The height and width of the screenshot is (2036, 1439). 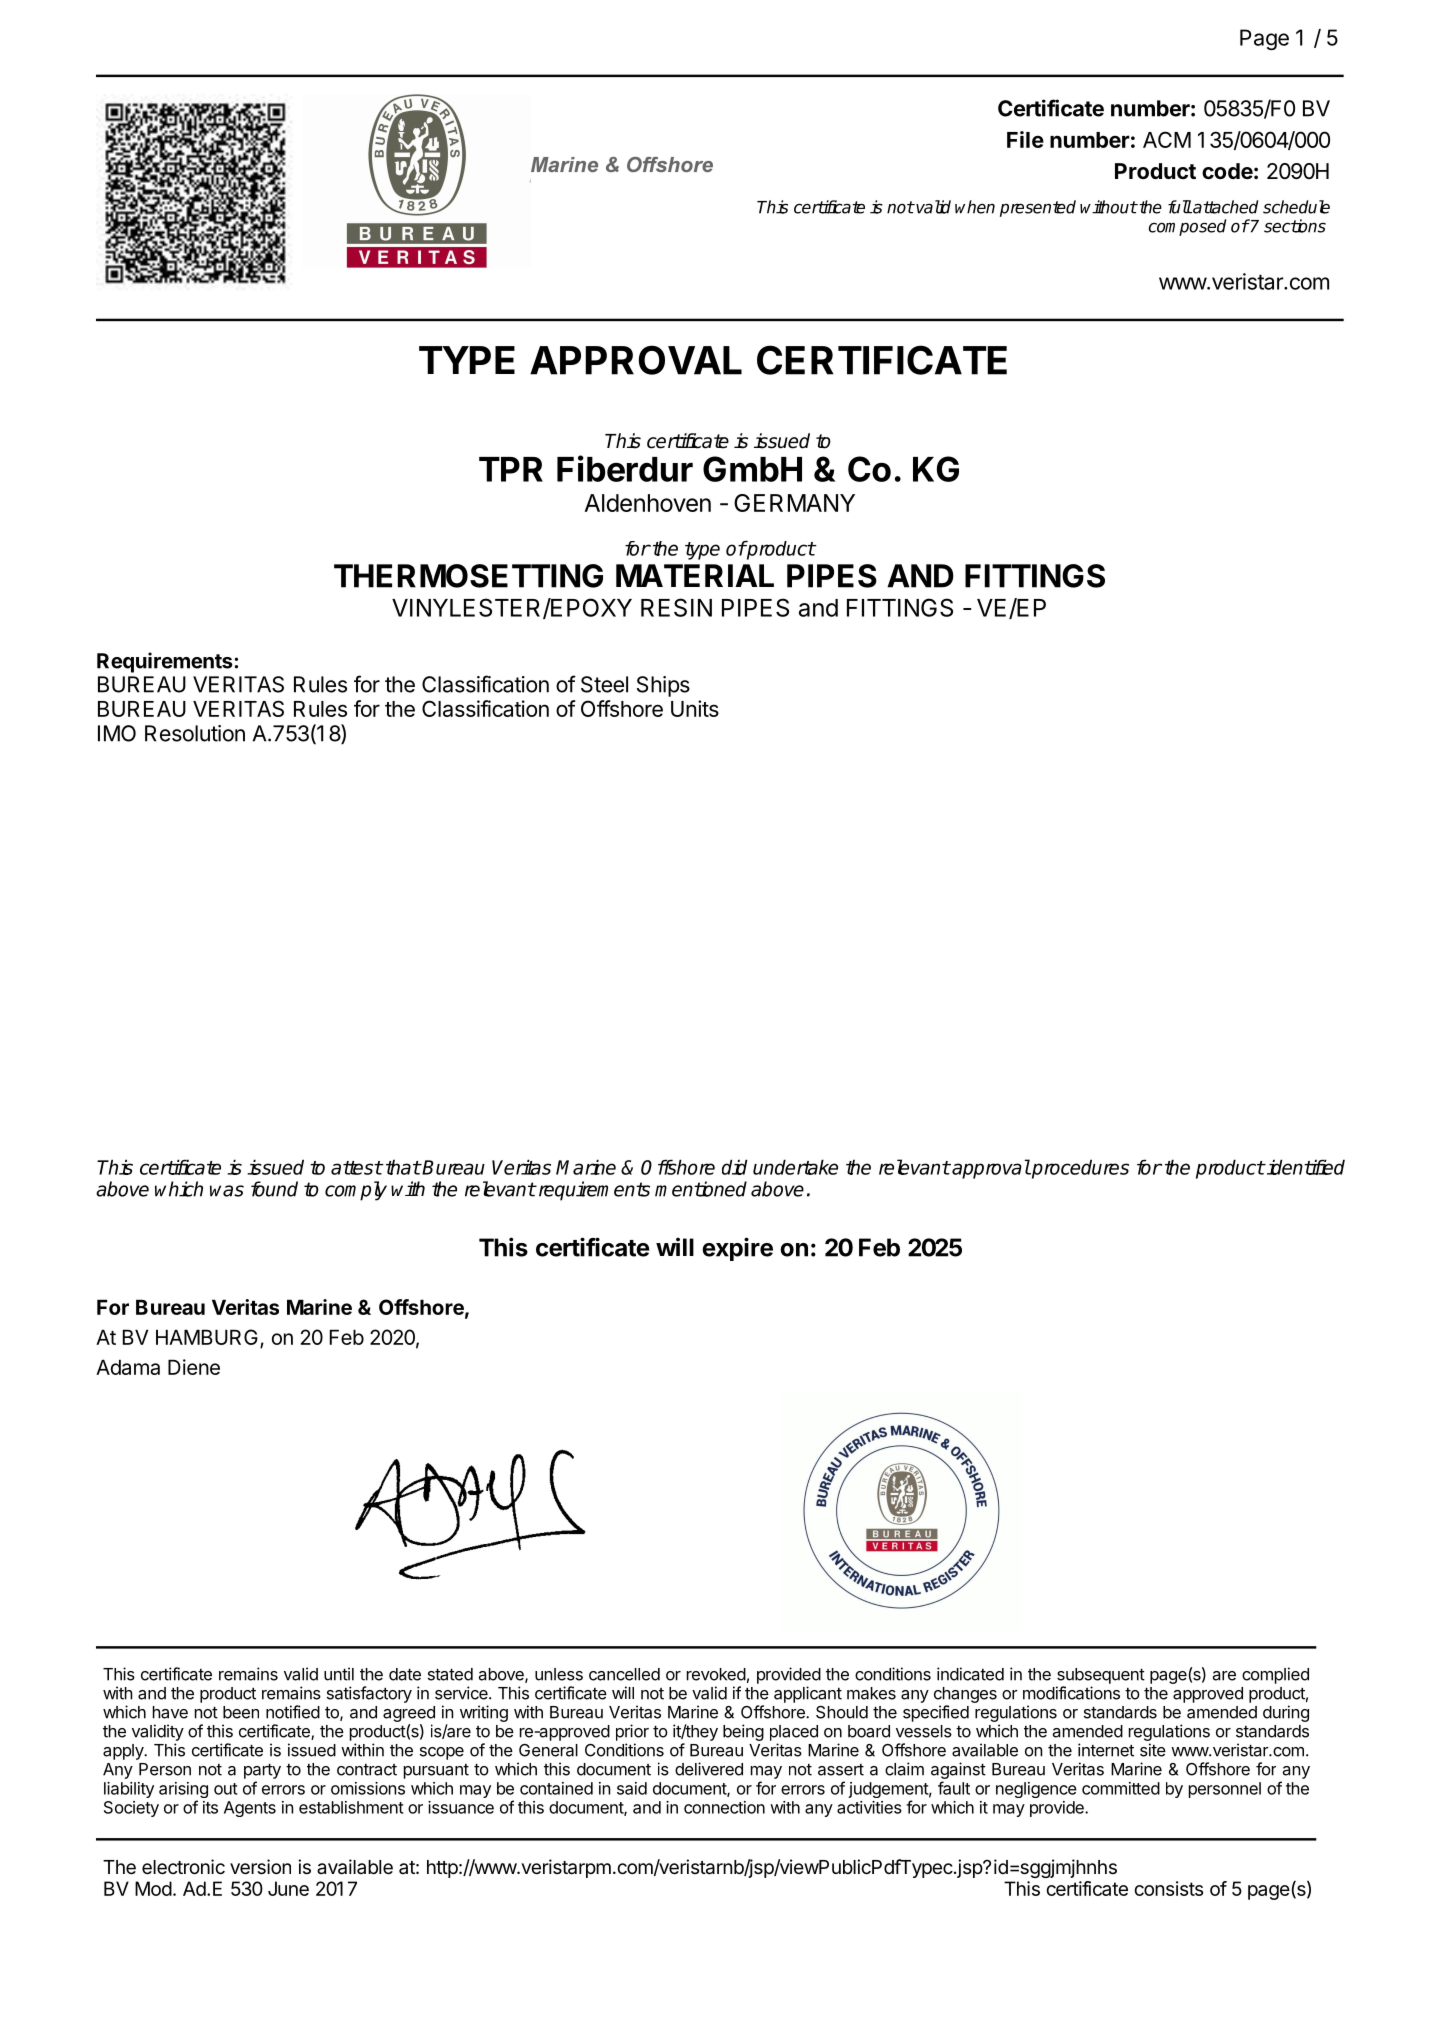 I want to click on Agents, so click(x=250, y=1809).
